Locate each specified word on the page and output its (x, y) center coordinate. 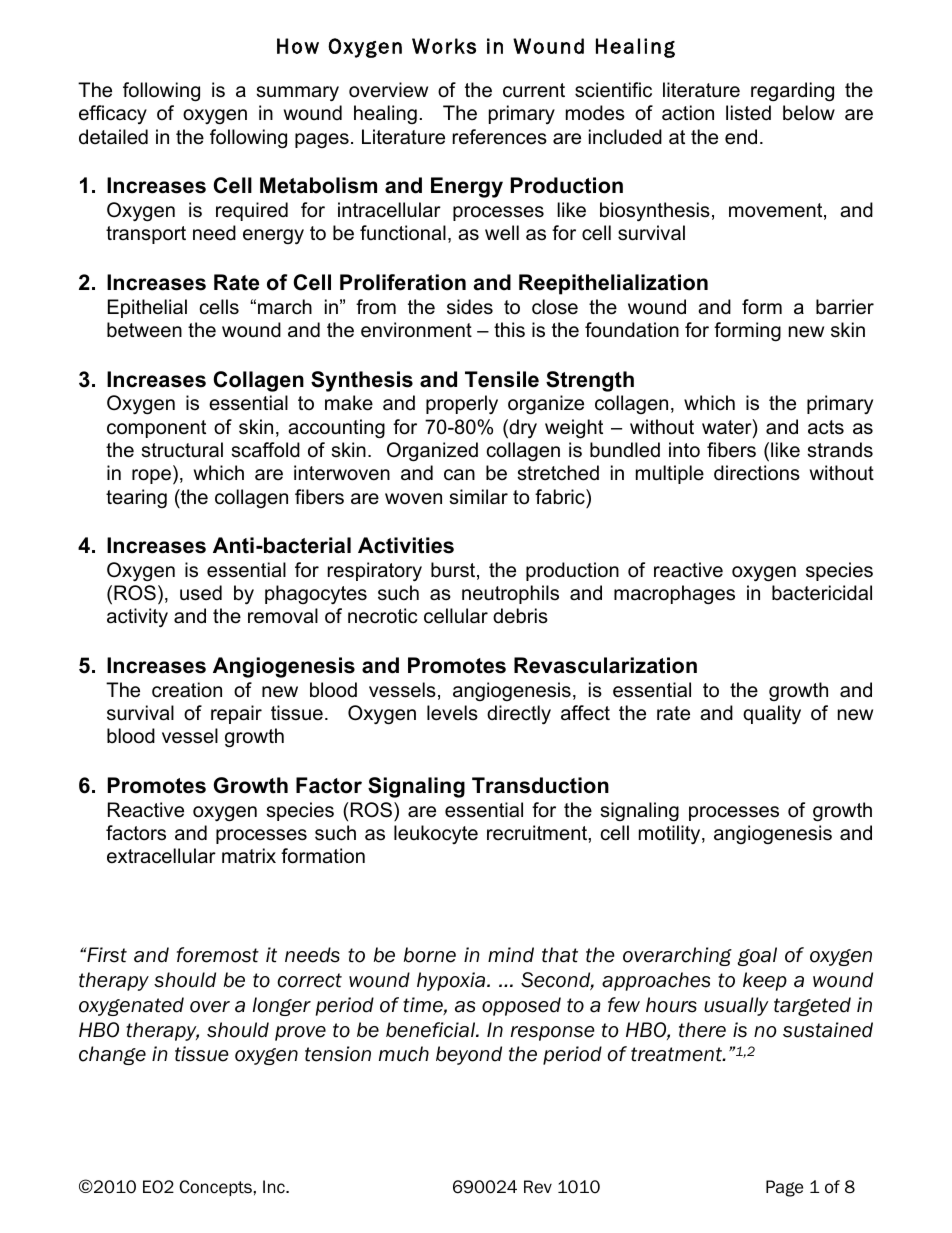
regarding (792, 92)
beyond (469, 1055)
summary (298, 94)
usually (736, 1006)
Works (444, 46)
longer (282, 1006)
